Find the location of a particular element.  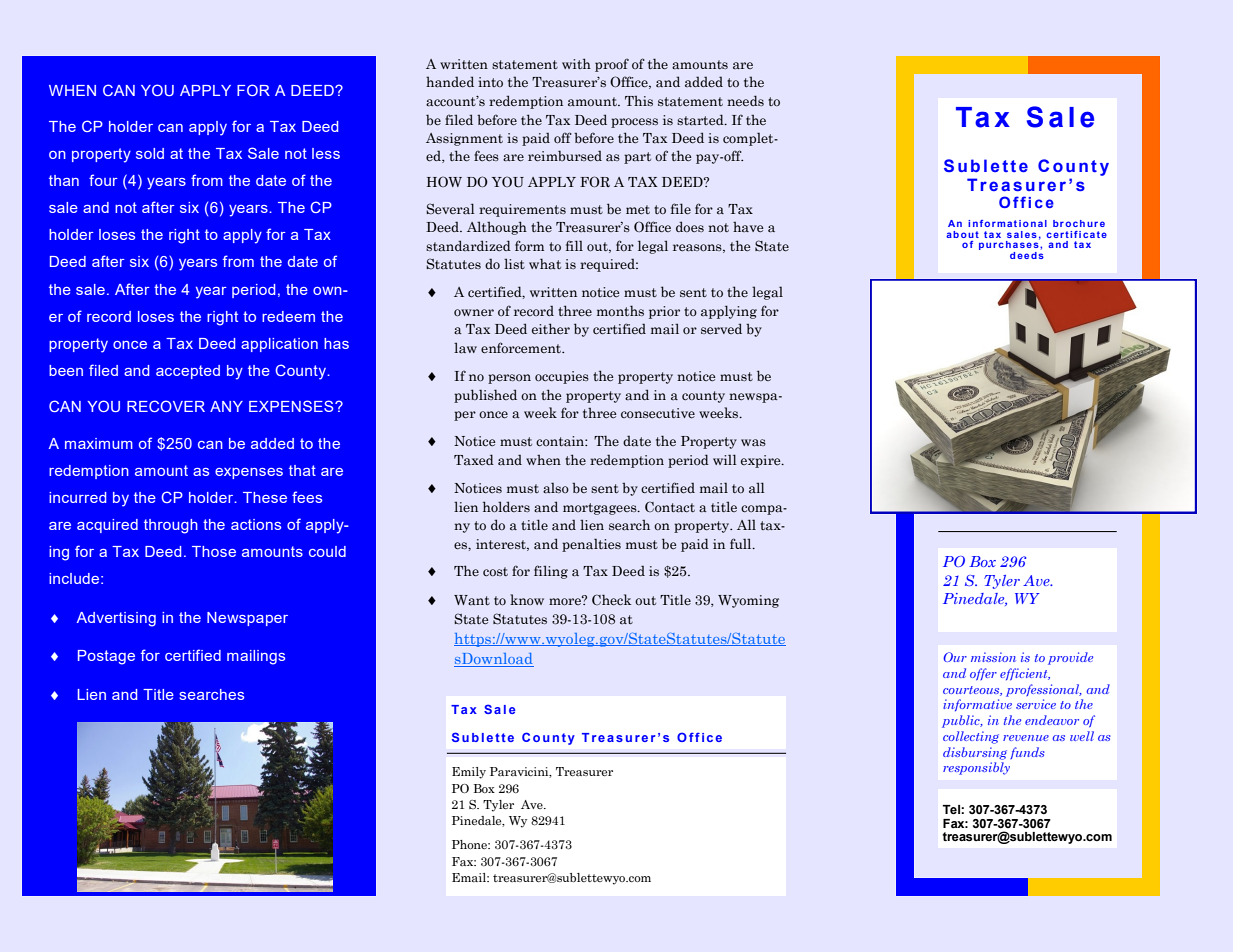

Check is located at coordinates (611, 599).
